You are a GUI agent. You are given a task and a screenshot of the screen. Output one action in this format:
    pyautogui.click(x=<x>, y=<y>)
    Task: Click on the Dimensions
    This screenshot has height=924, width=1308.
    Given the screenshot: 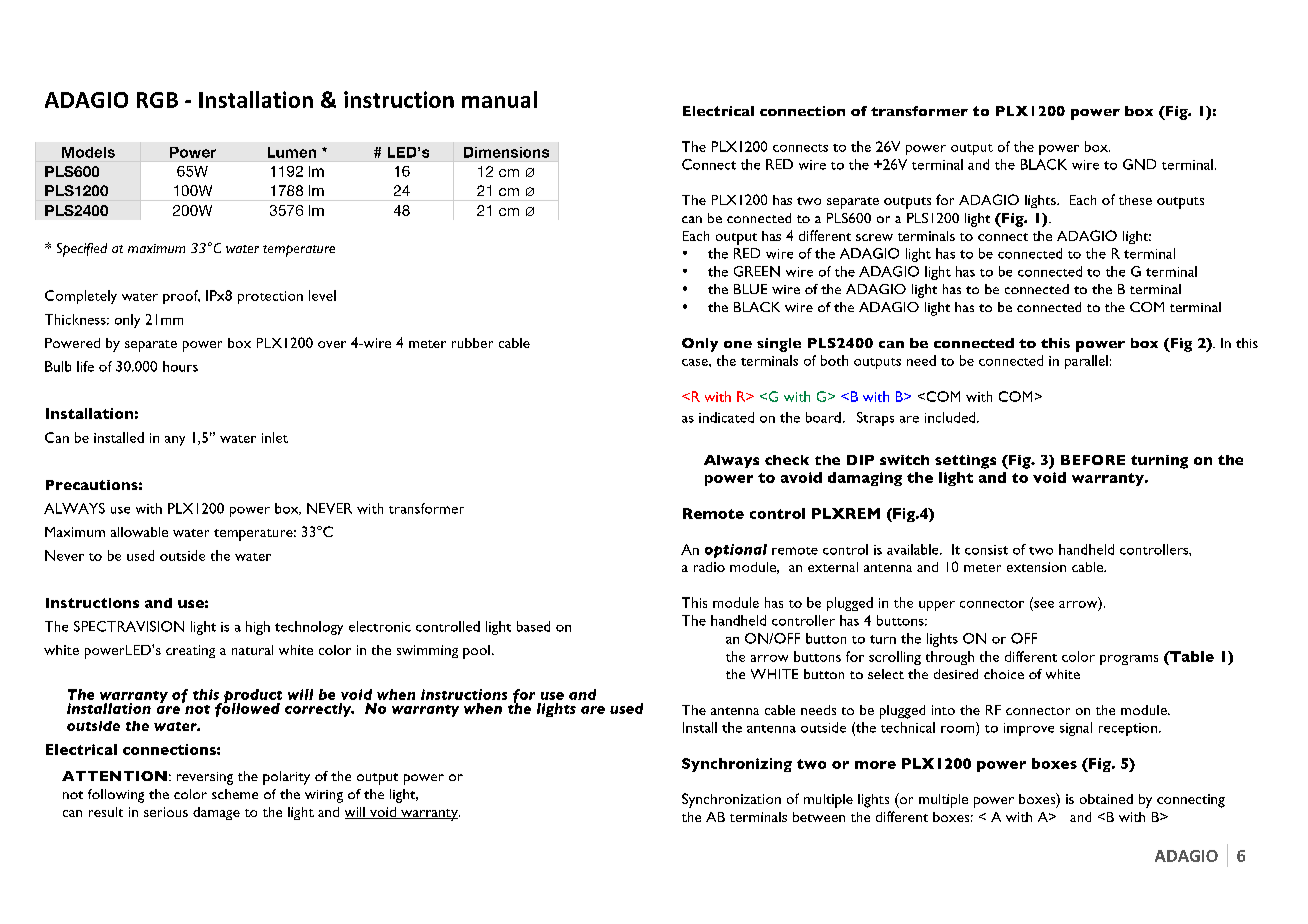 What is the action you would take?
    pyautogui.click(x=506, y=152)
